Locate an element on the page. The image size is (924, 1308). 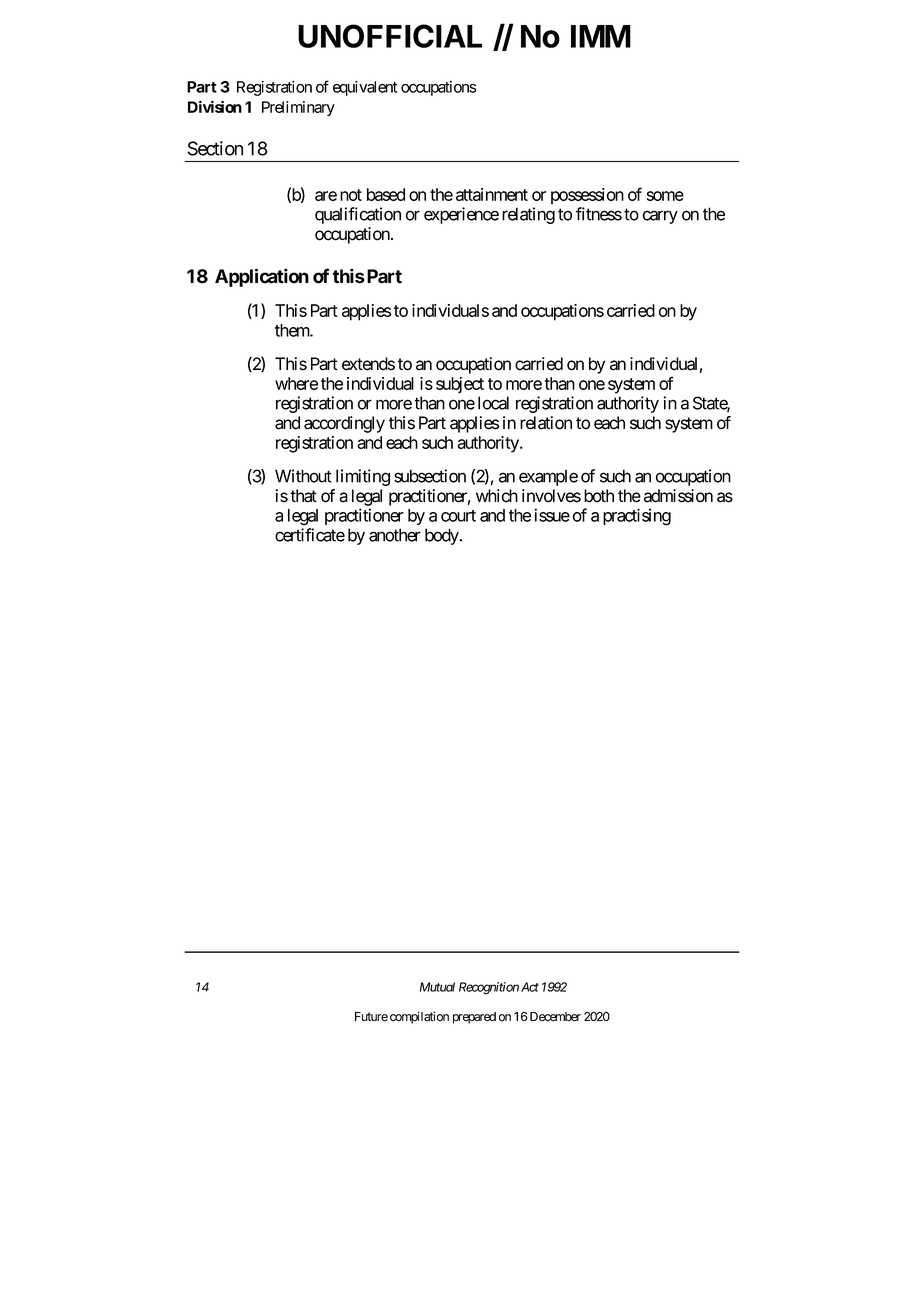
experience is located at coordinates (461, 215).
